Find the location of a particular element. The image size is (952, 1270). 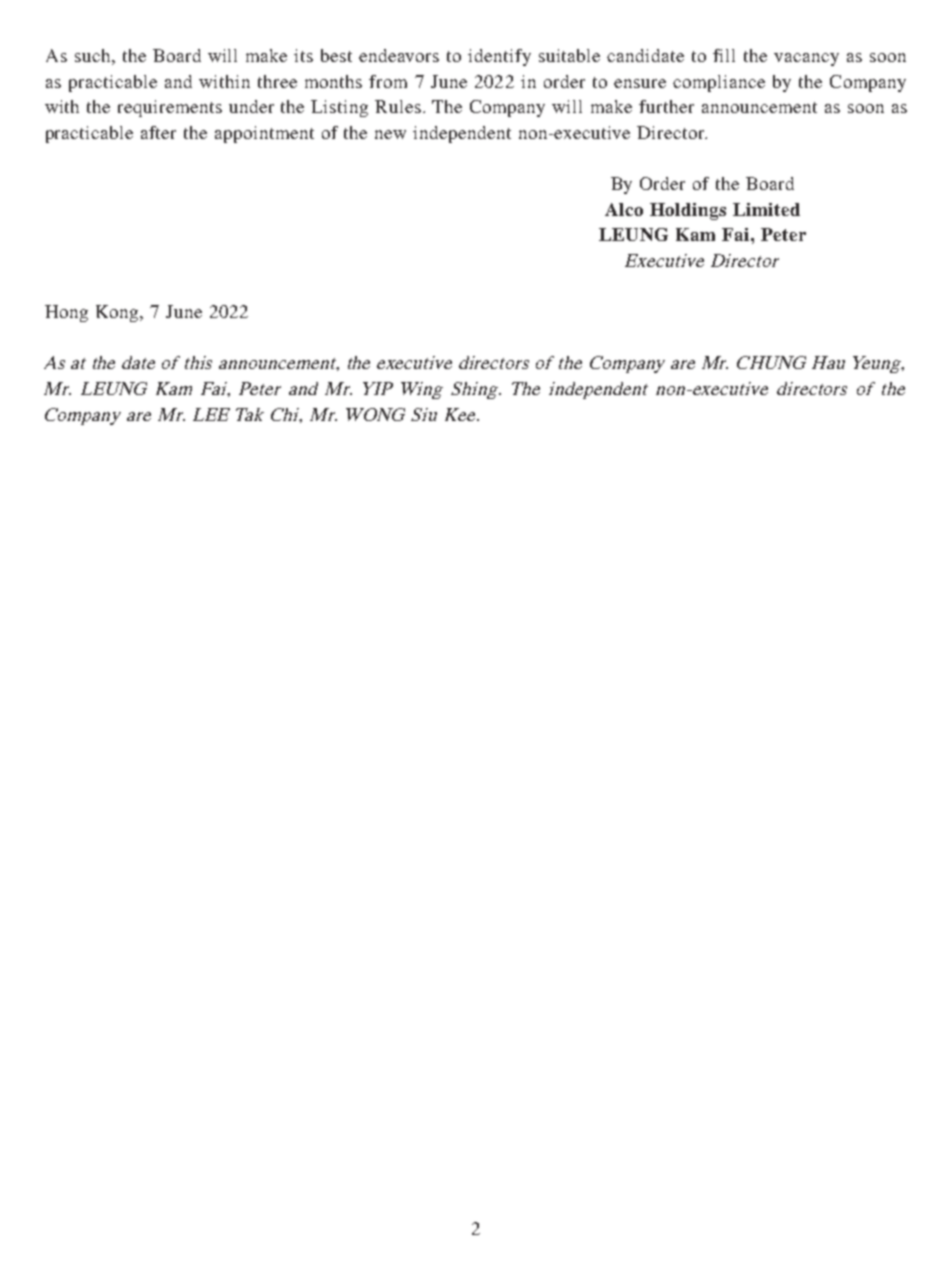

Limited is located at coordinates (766, 209).
